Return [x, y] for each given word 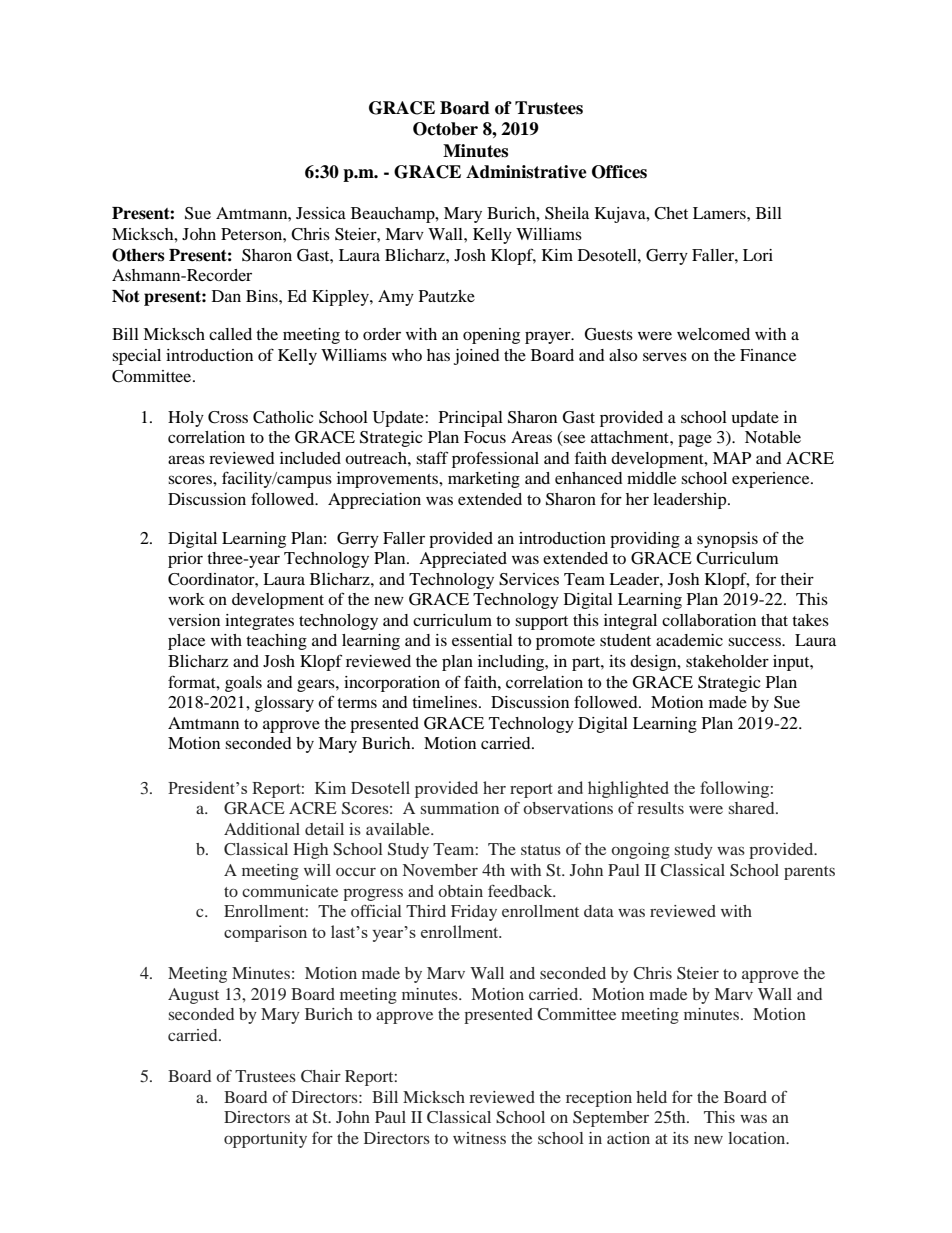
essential [482, 640]
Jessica [321, 213]
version [194, 620]
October [445, 129]
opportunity [265, 1140]
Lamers [720, 213]
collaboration [709, 620]
